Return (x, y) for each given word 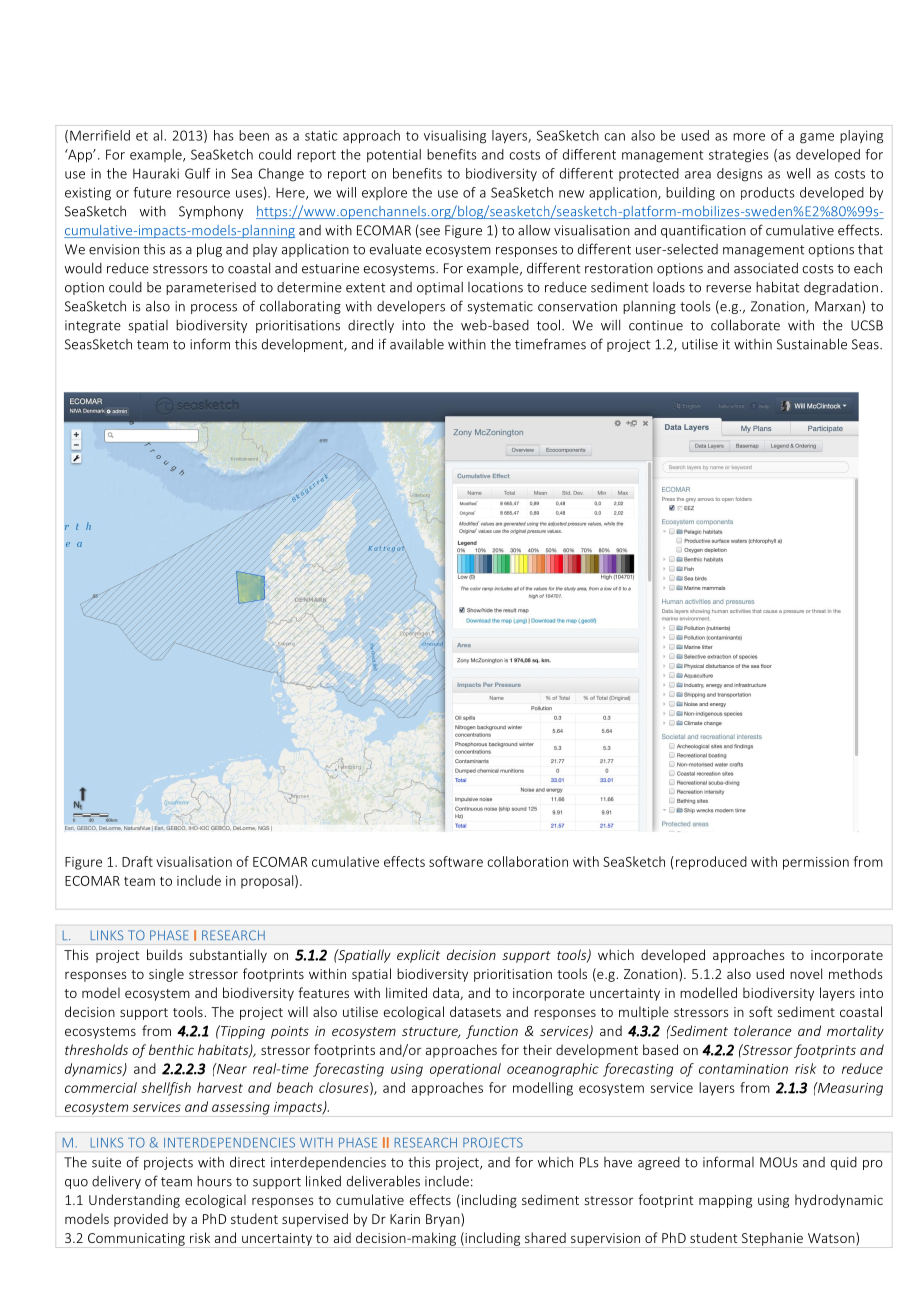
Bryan (444, 1220)
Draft (137, 861)
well (798, 173)
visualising (455, 137)
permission (816, 863)
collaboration (527, 861)
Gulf (198, 173)
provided (141, 1220)
